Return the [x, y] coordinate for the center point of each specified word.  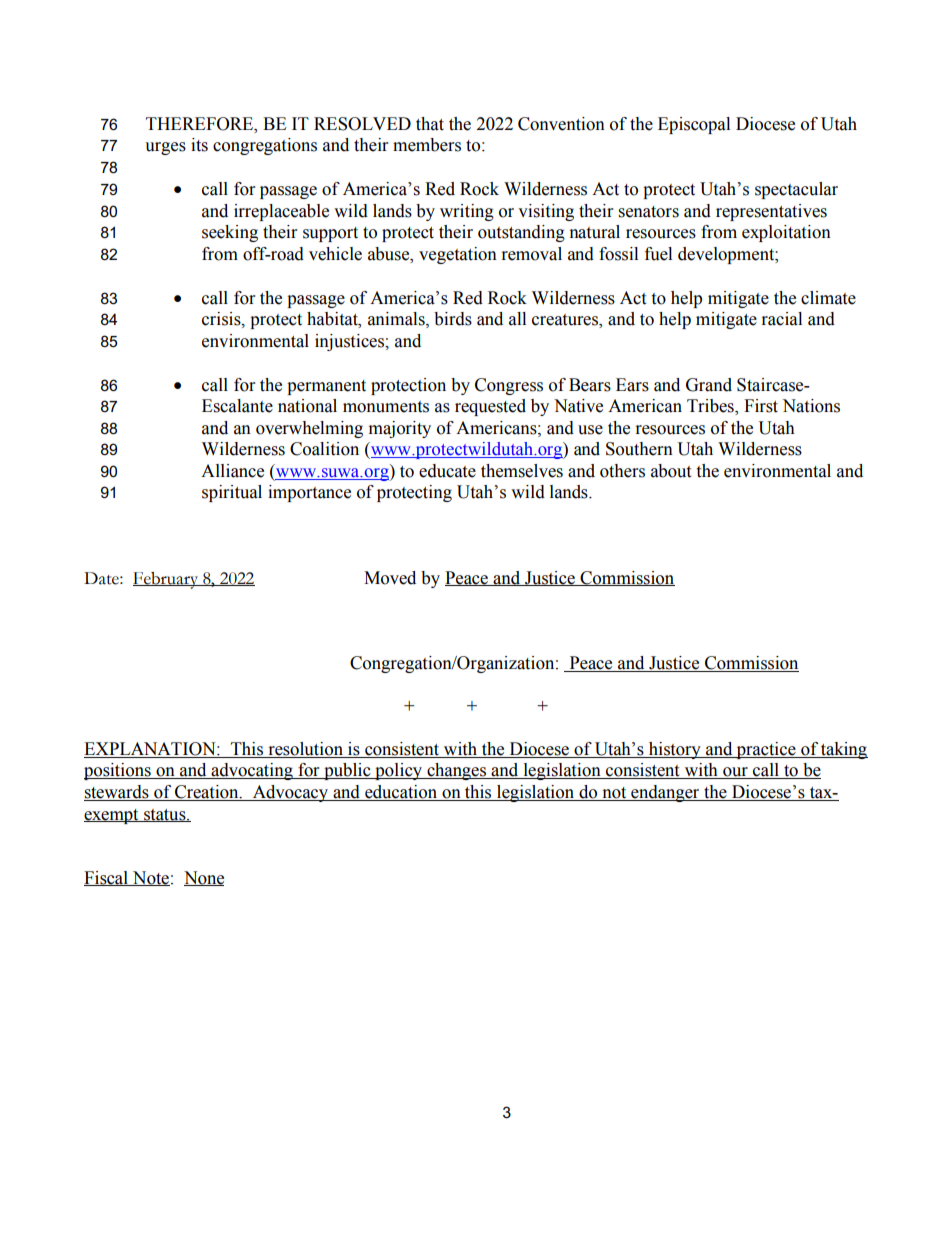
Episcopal [694, 125]
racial [782, 319]
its [199, 145]
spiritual [232, 493]
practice [766, 750]
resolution [305, 750]
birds [453, 319]
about [671, 471]
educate [447, 471]
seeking [230, 233]
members [427, 145]
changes [456, 771]
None [204, 878]
